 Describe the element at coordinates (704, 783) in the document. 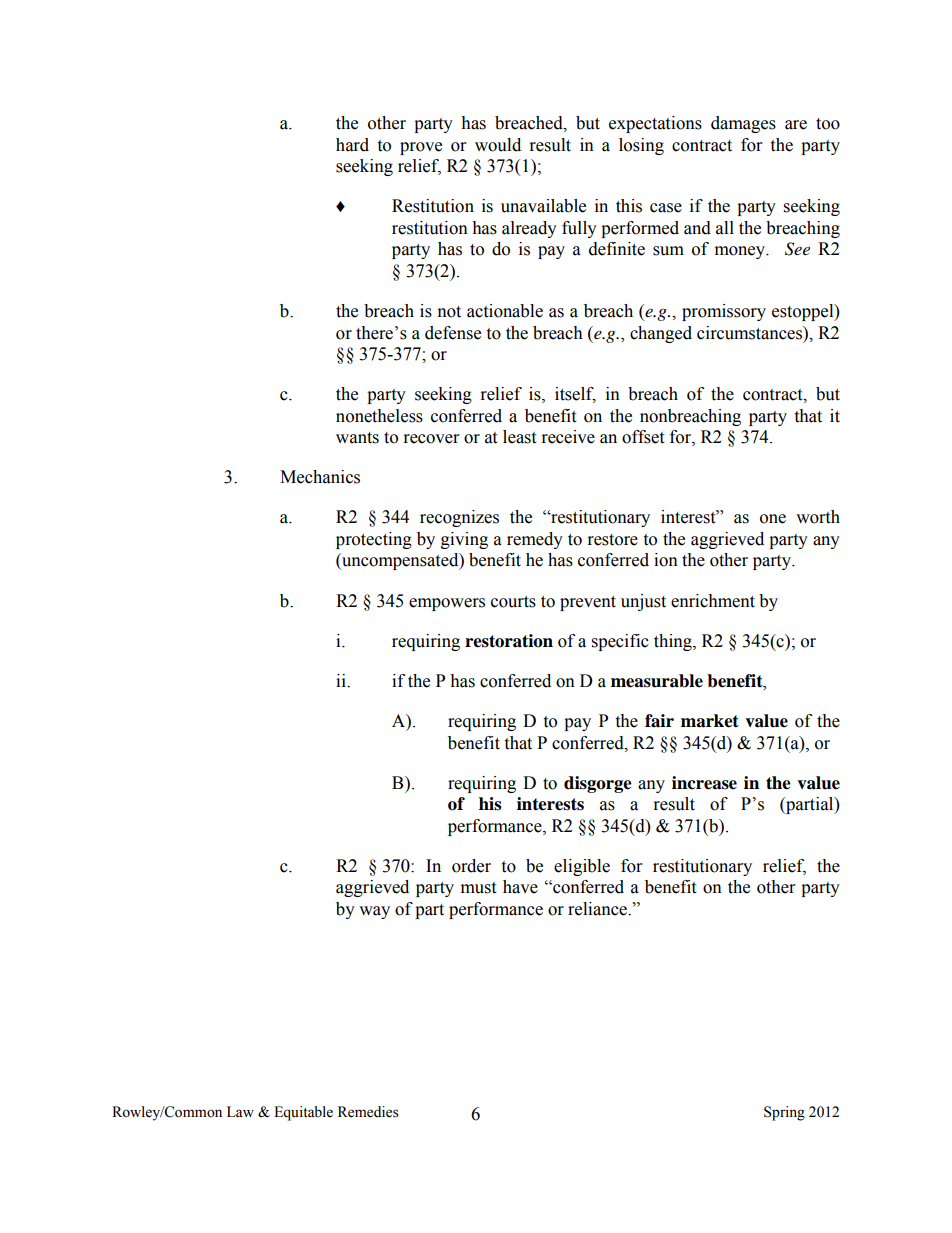

I see `increase` at that location.
